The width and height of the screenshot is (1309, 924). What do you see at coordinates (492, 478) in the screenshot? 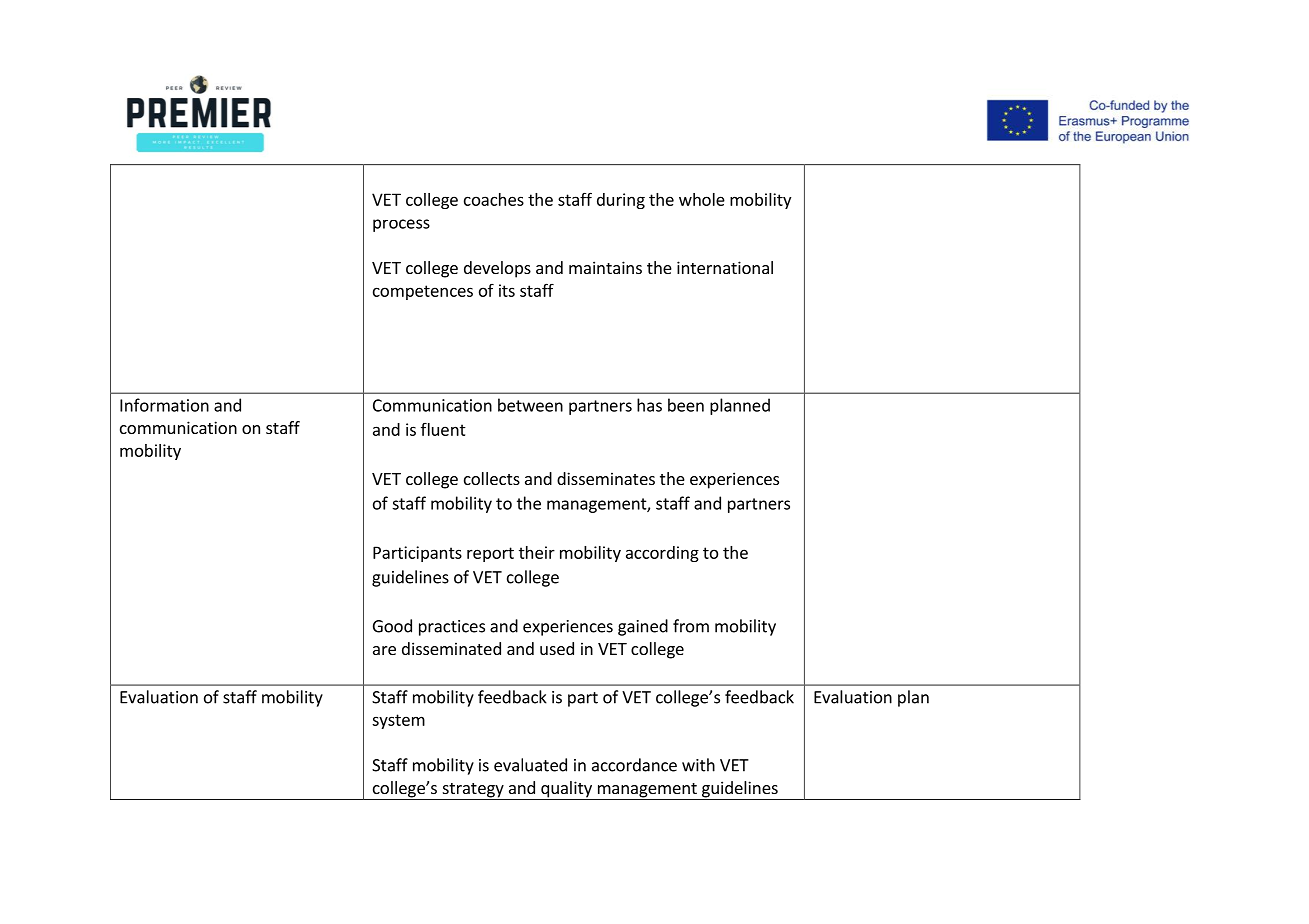
I see `collects` at bounding box center [492, 478].
